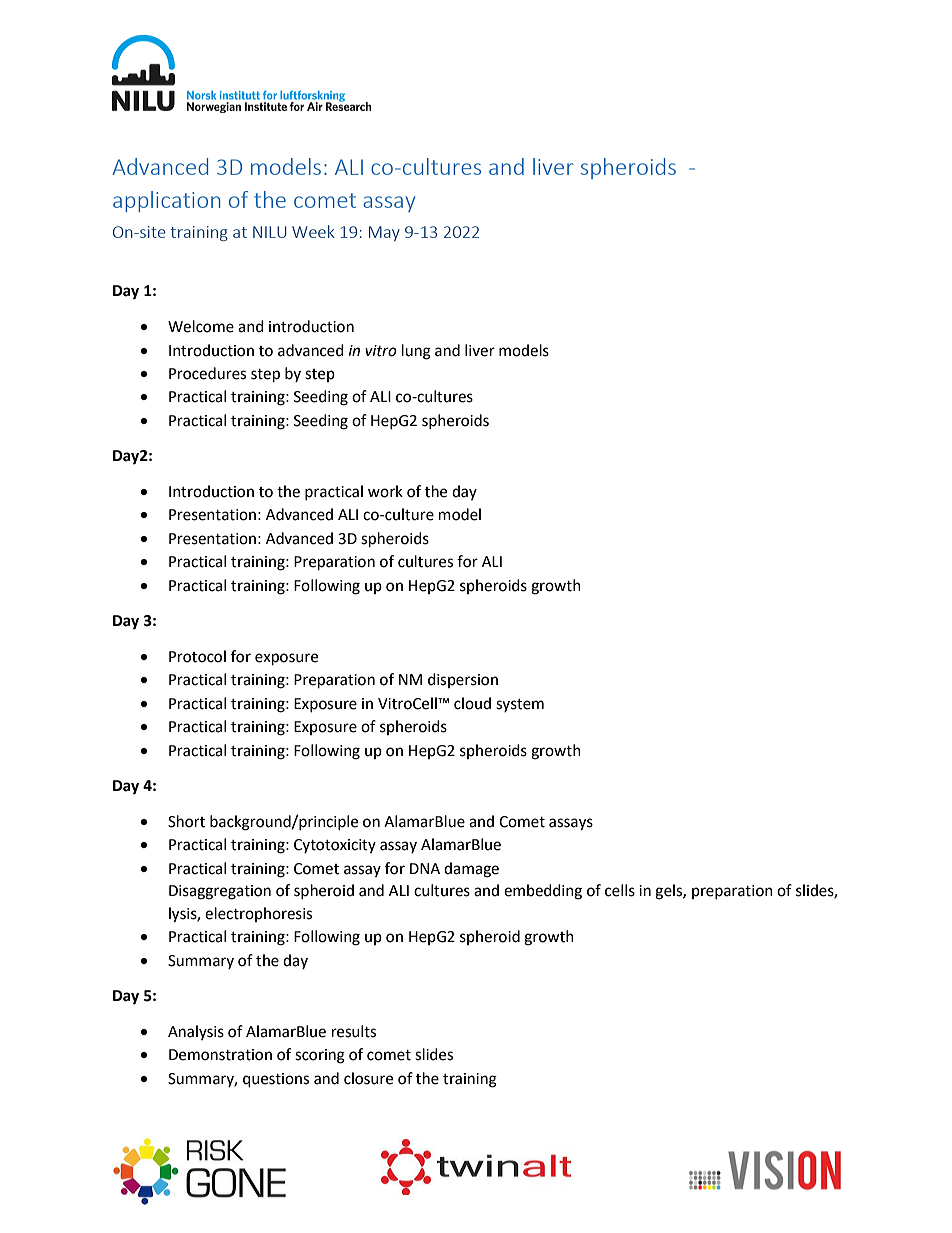 Image resolution: width=952 pixels, height=1233 pixels. What do you see at coordinates (166, 201) in the screenshot?
I see `application` at bounding box center [166, 201].
